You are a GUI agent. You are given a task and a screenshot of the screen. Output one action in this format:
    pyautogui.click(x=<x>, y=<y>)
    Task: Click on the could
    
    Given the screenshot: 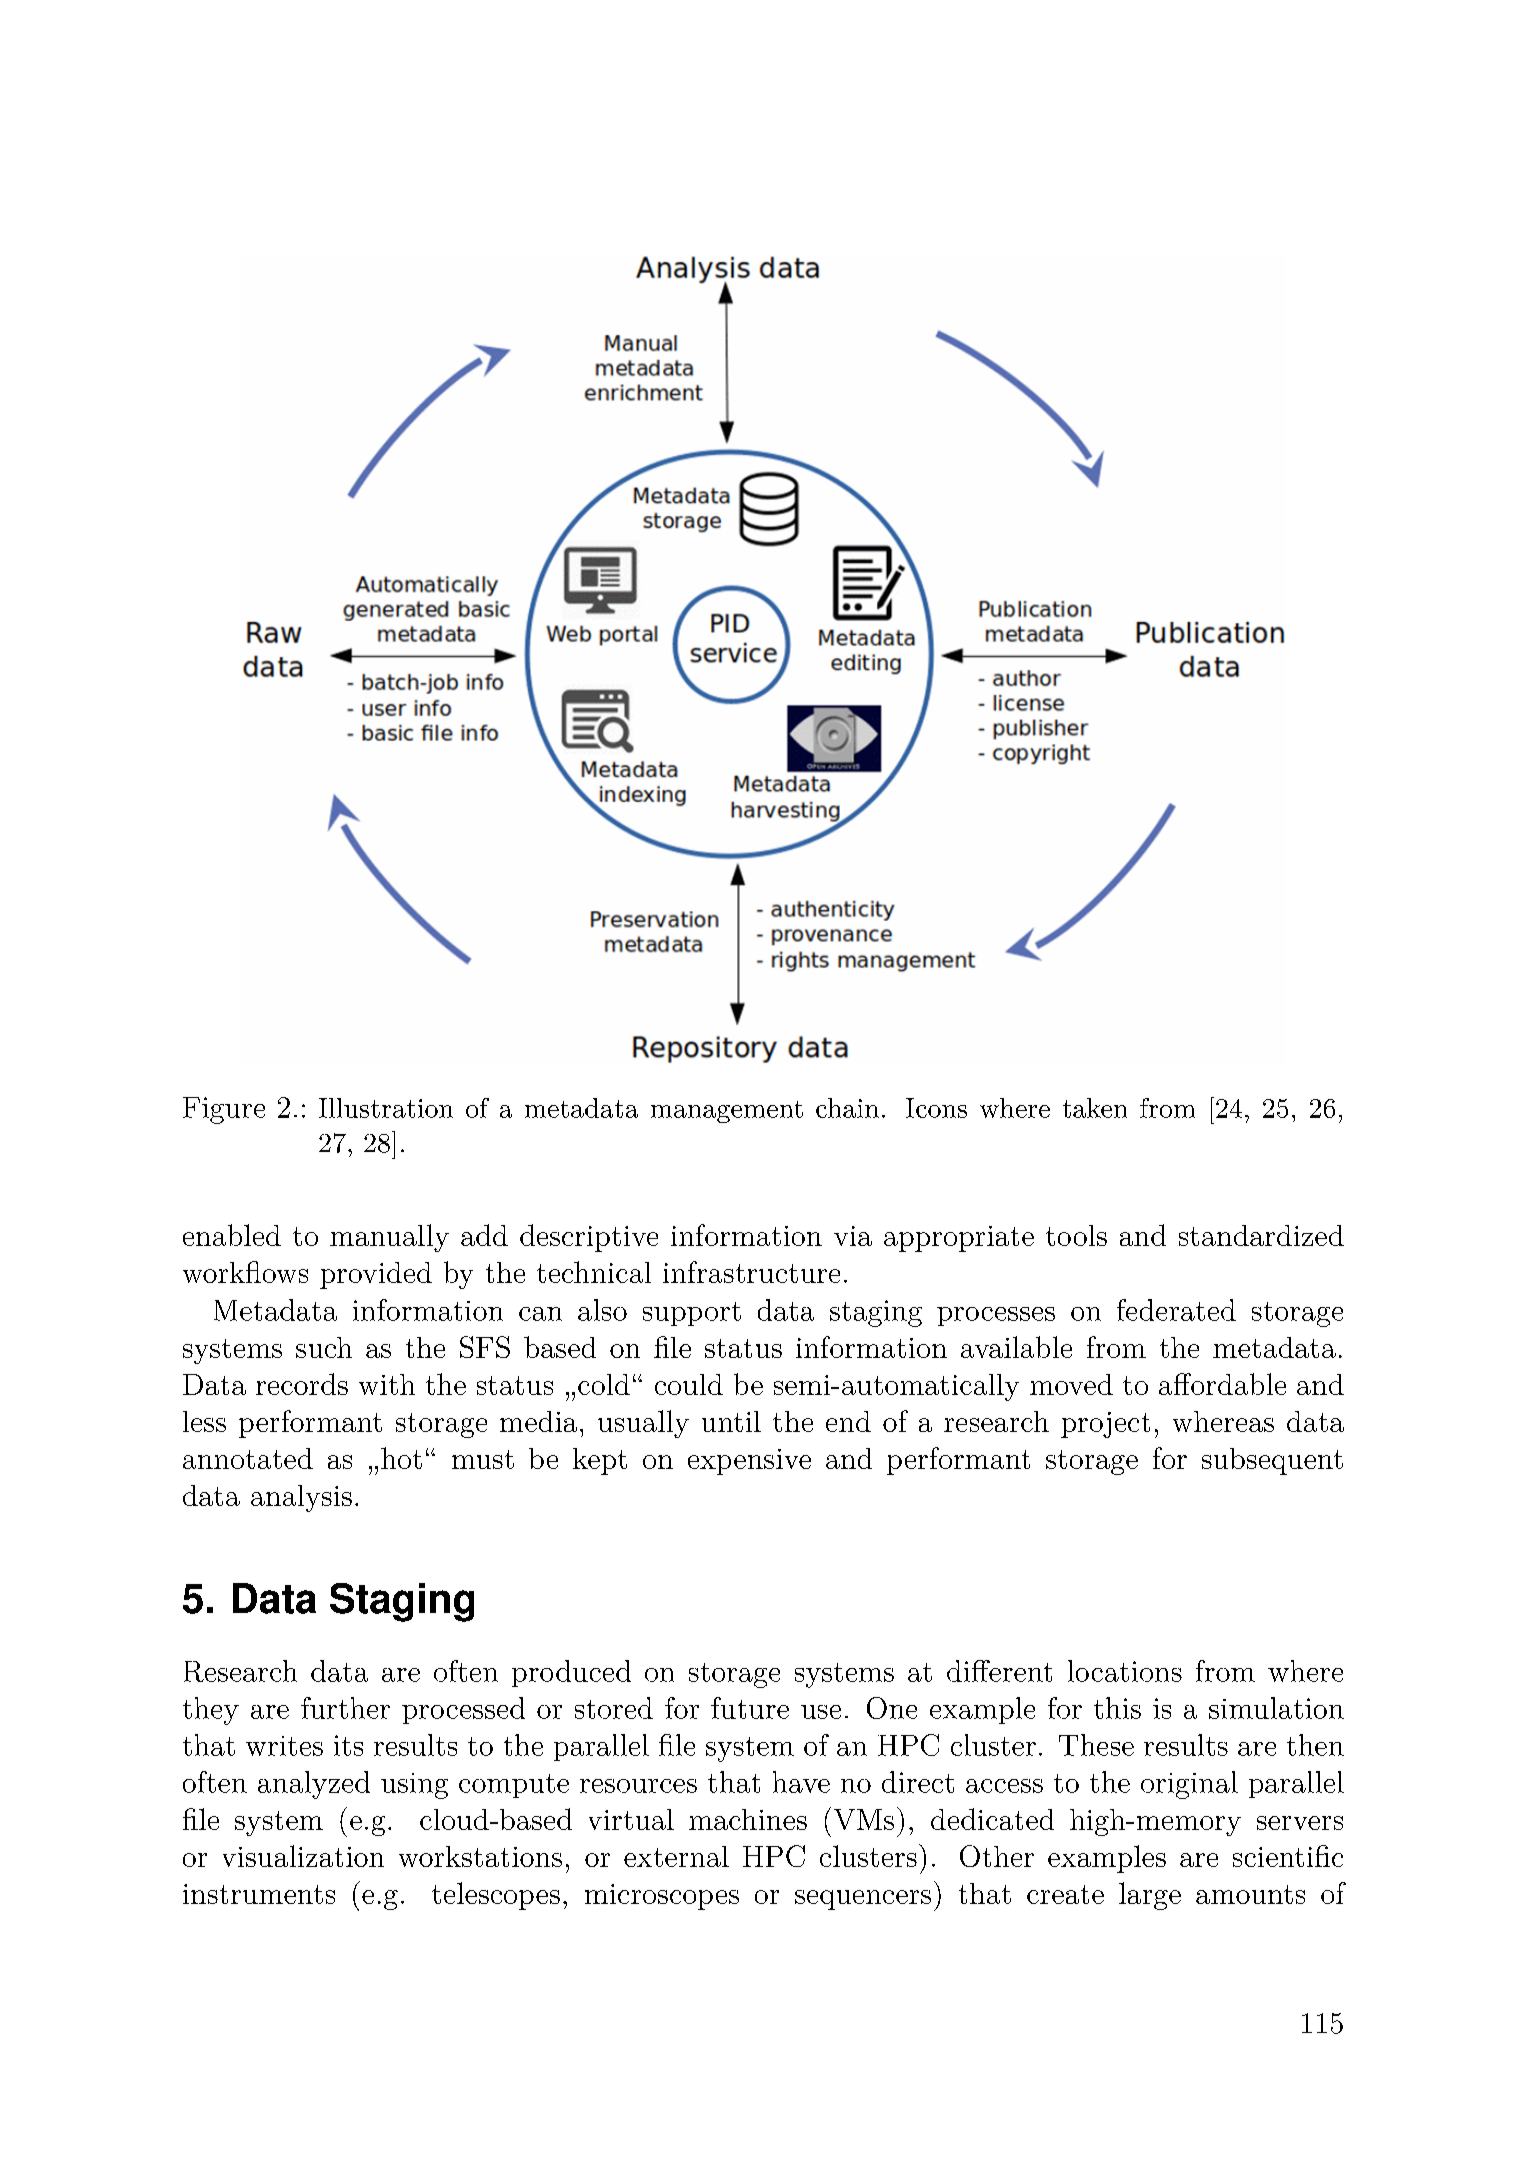 What is the action you would take?
    pyautogui.click(x=689, y=1384)
